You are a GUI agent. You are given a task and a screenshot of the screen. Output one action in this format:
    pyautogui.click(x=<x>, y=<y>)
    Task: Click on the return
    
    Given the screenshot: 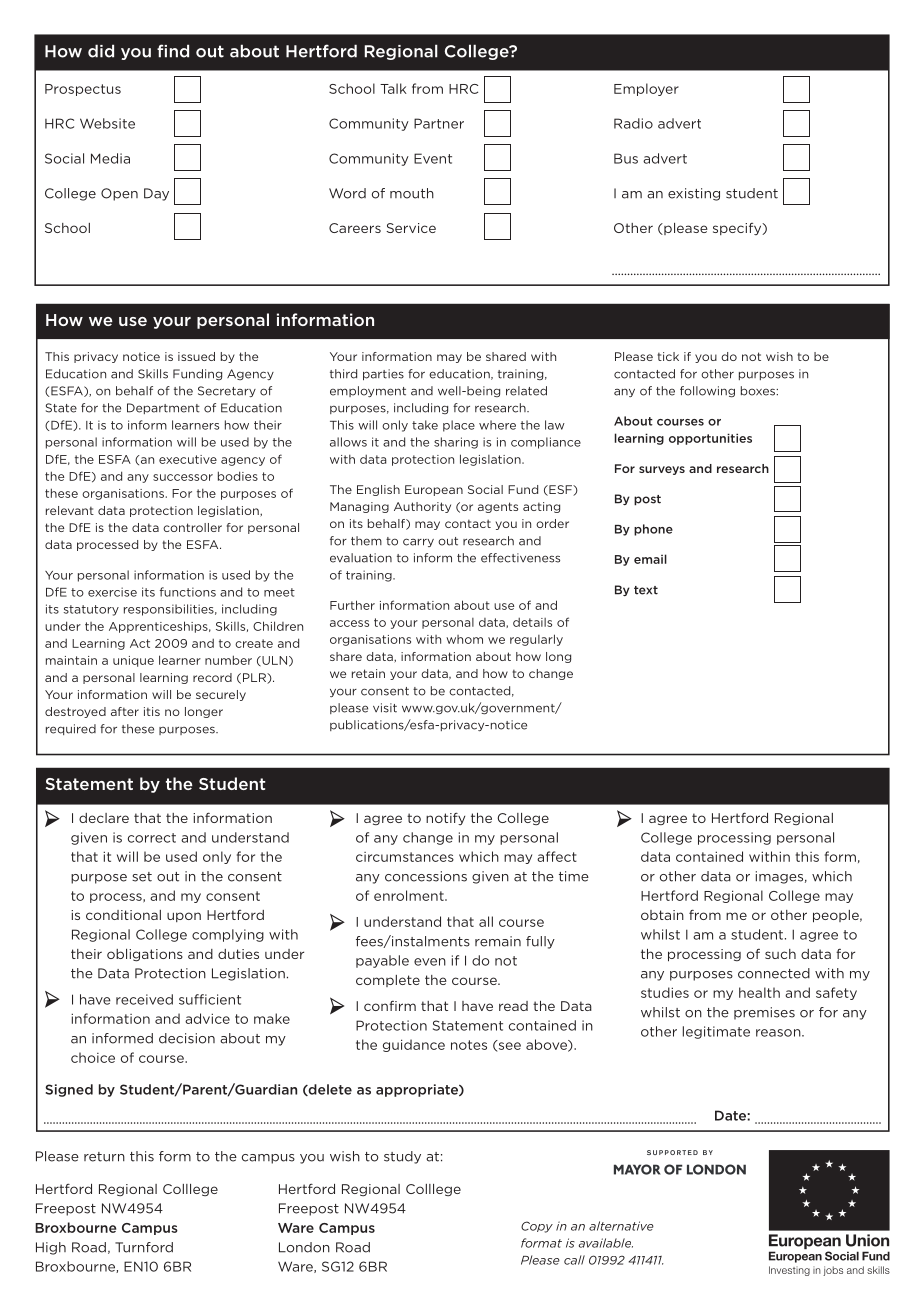 What is the action you would take?
    pyautogui.click(x=104, y=1157)
